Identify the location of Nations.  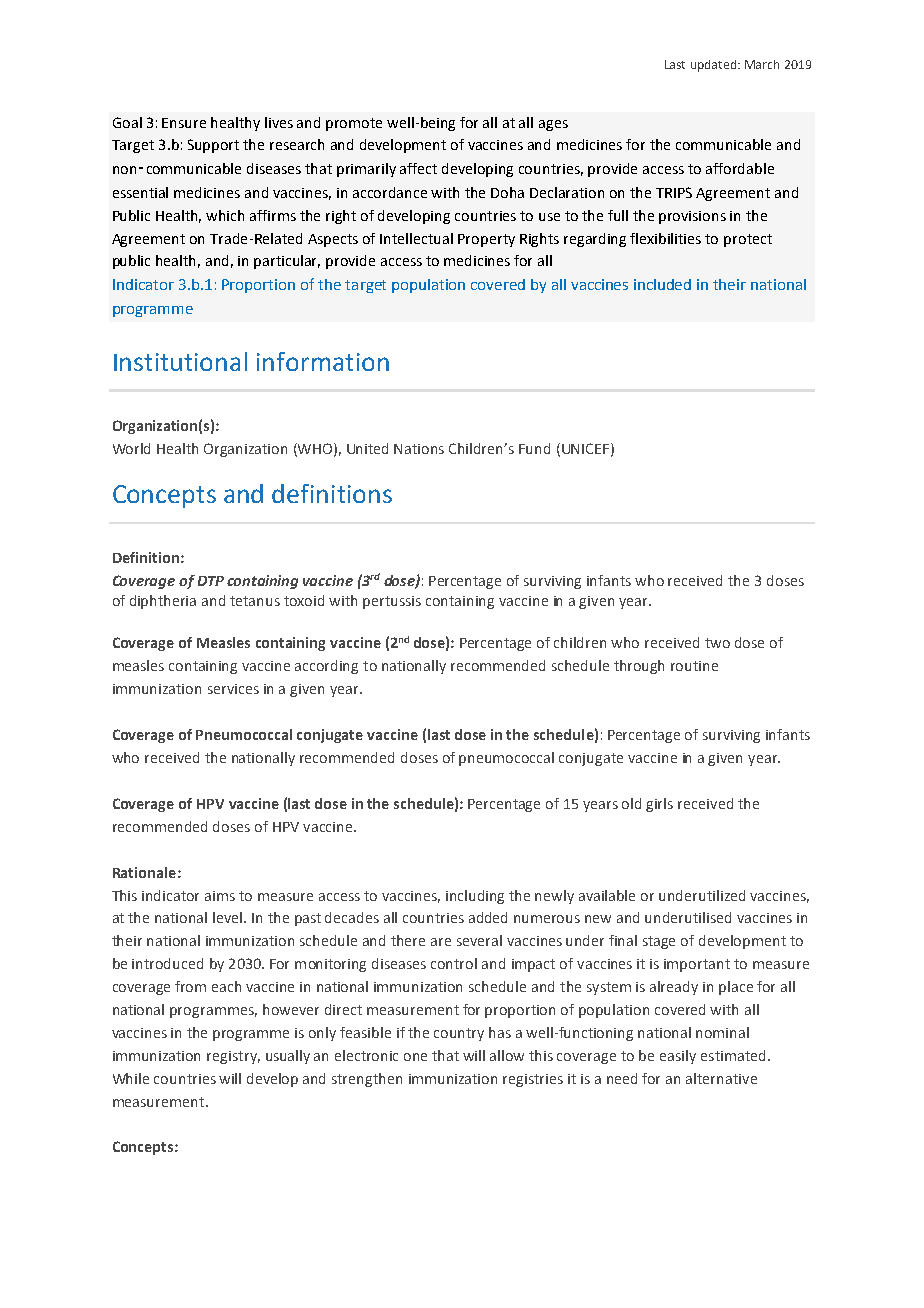
(419, 449).
